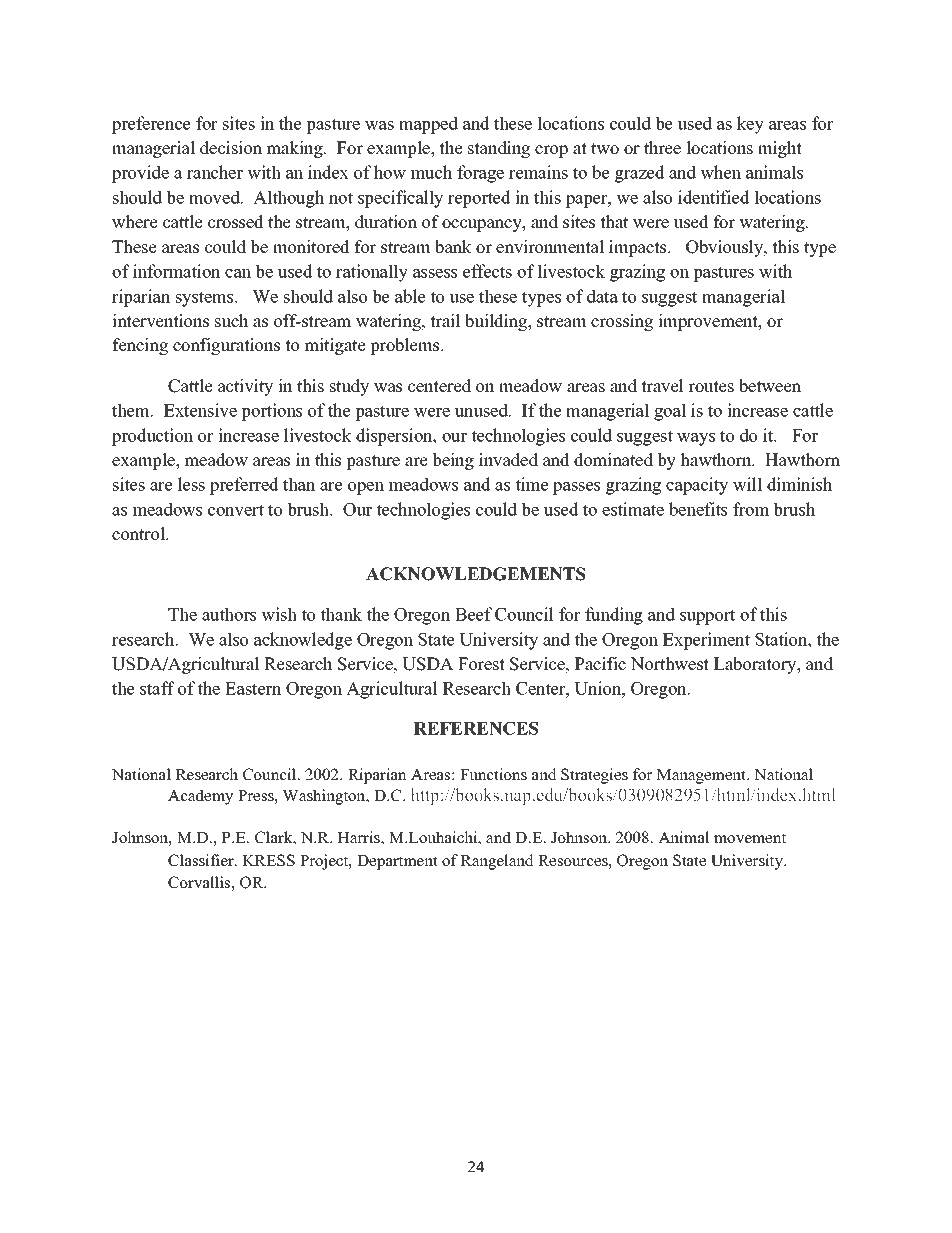 The height and width of the image is (1233, 952). What do you see at coordinates (202, 860) in the image?
I see `Classifier` at bounding box center [202, 860].
